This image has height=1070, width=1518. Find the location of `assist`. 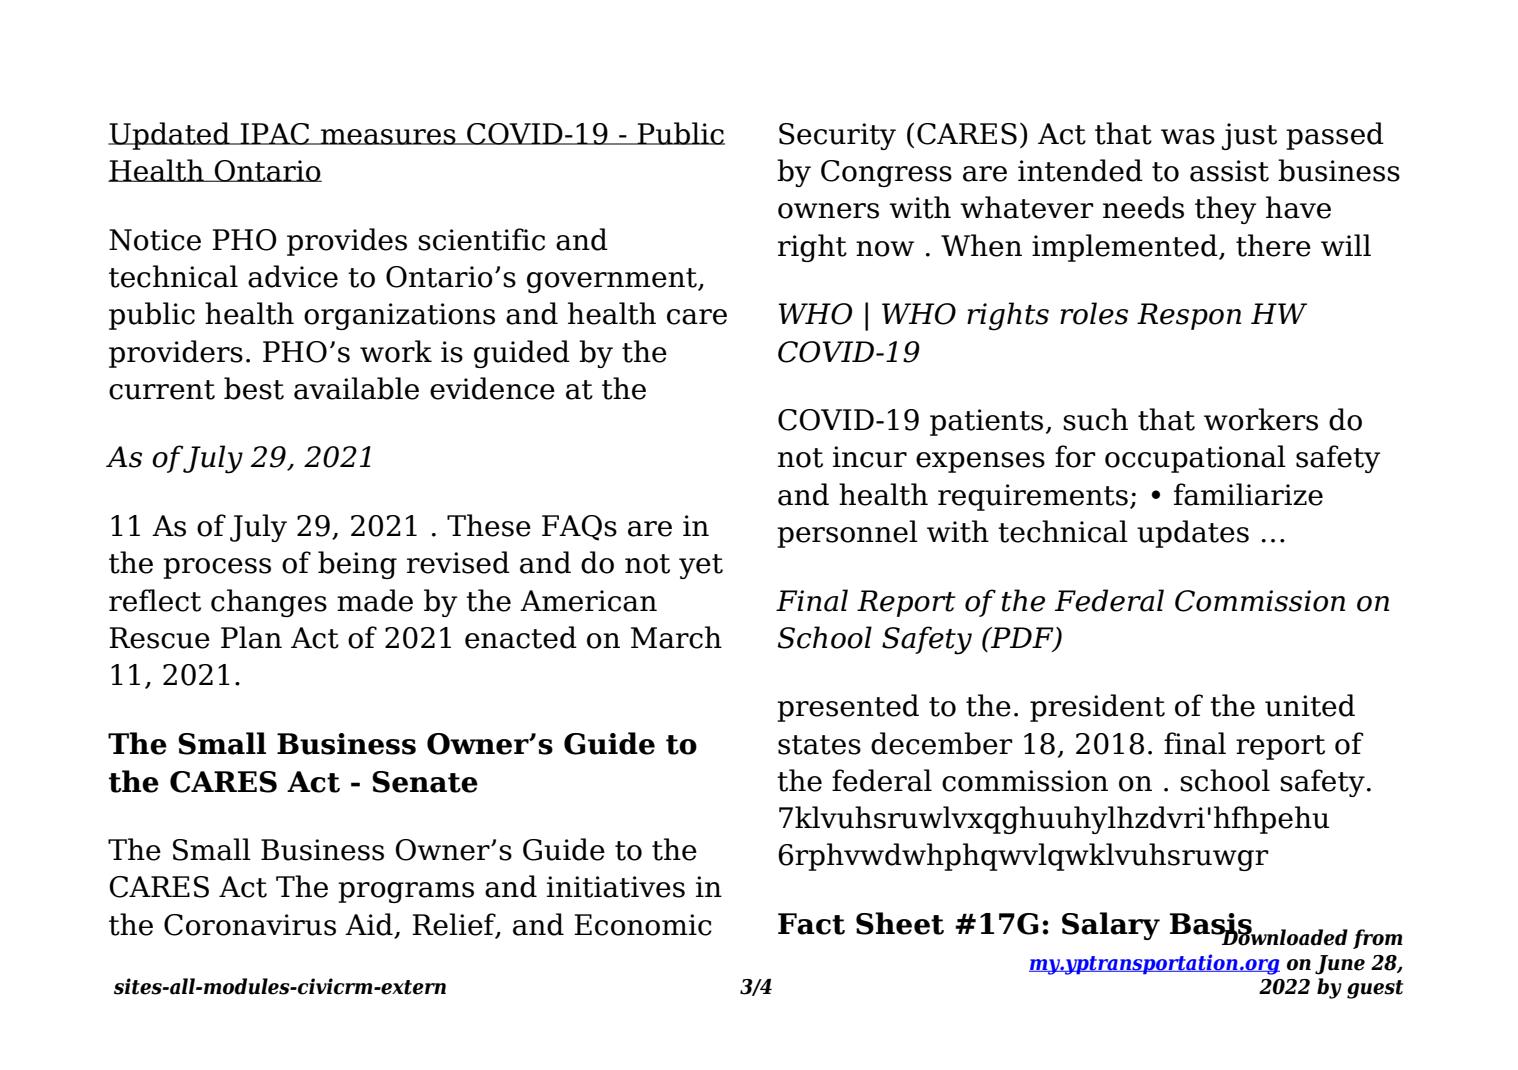

assist is located at coordinates (1229, 171).
